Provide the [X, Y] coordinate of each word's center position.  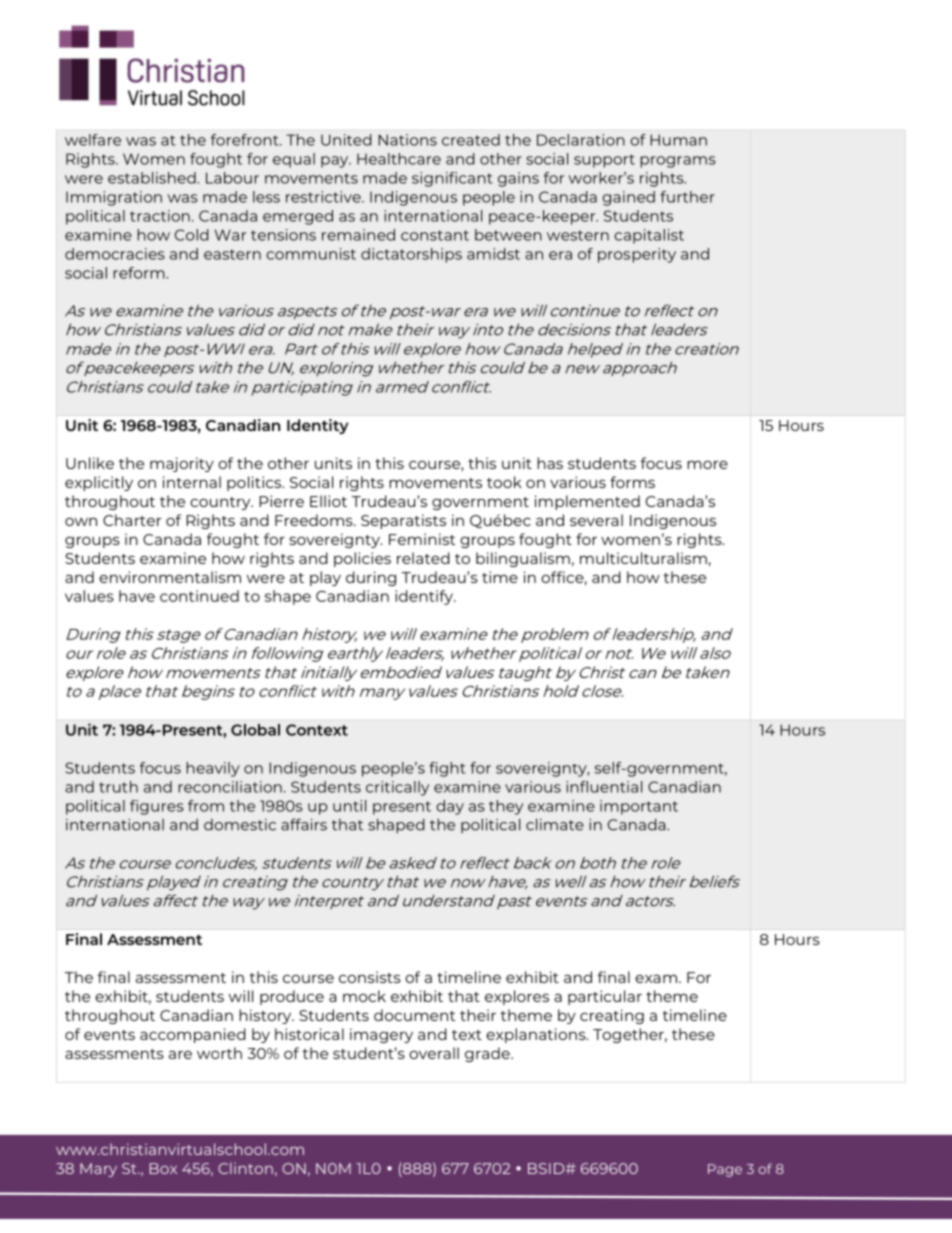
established [153, 178]
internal [192, 482]
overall [434, 1053]
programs [678, 162]
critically [397, 788]
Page [725, 1170]
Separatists [403, 521]
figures [157, 807]
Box [163, 1168]
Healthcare [399, 159]
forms [632, 482]
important [639, 807]
